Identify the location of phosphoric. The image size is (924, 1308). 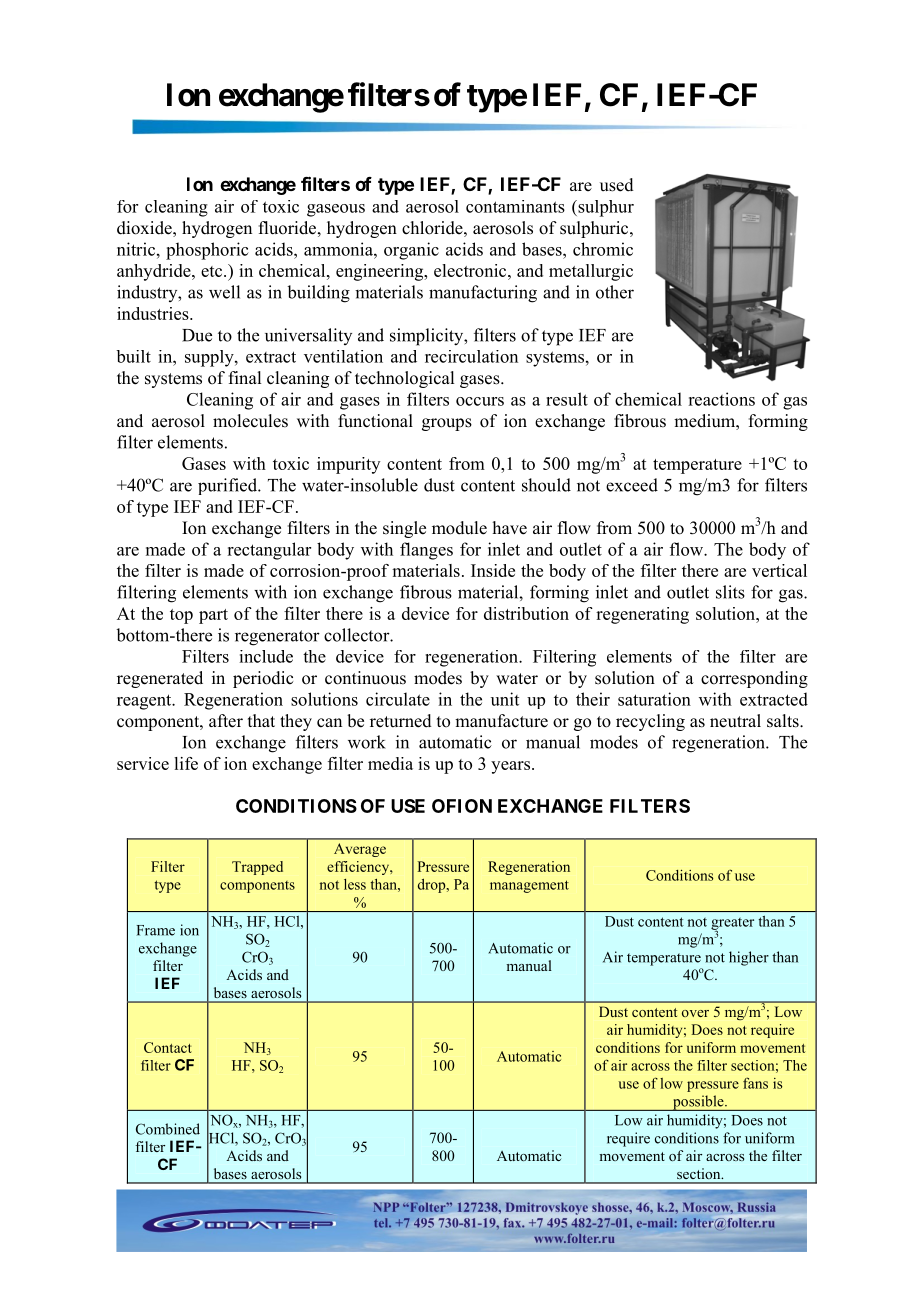
(207, 251).
